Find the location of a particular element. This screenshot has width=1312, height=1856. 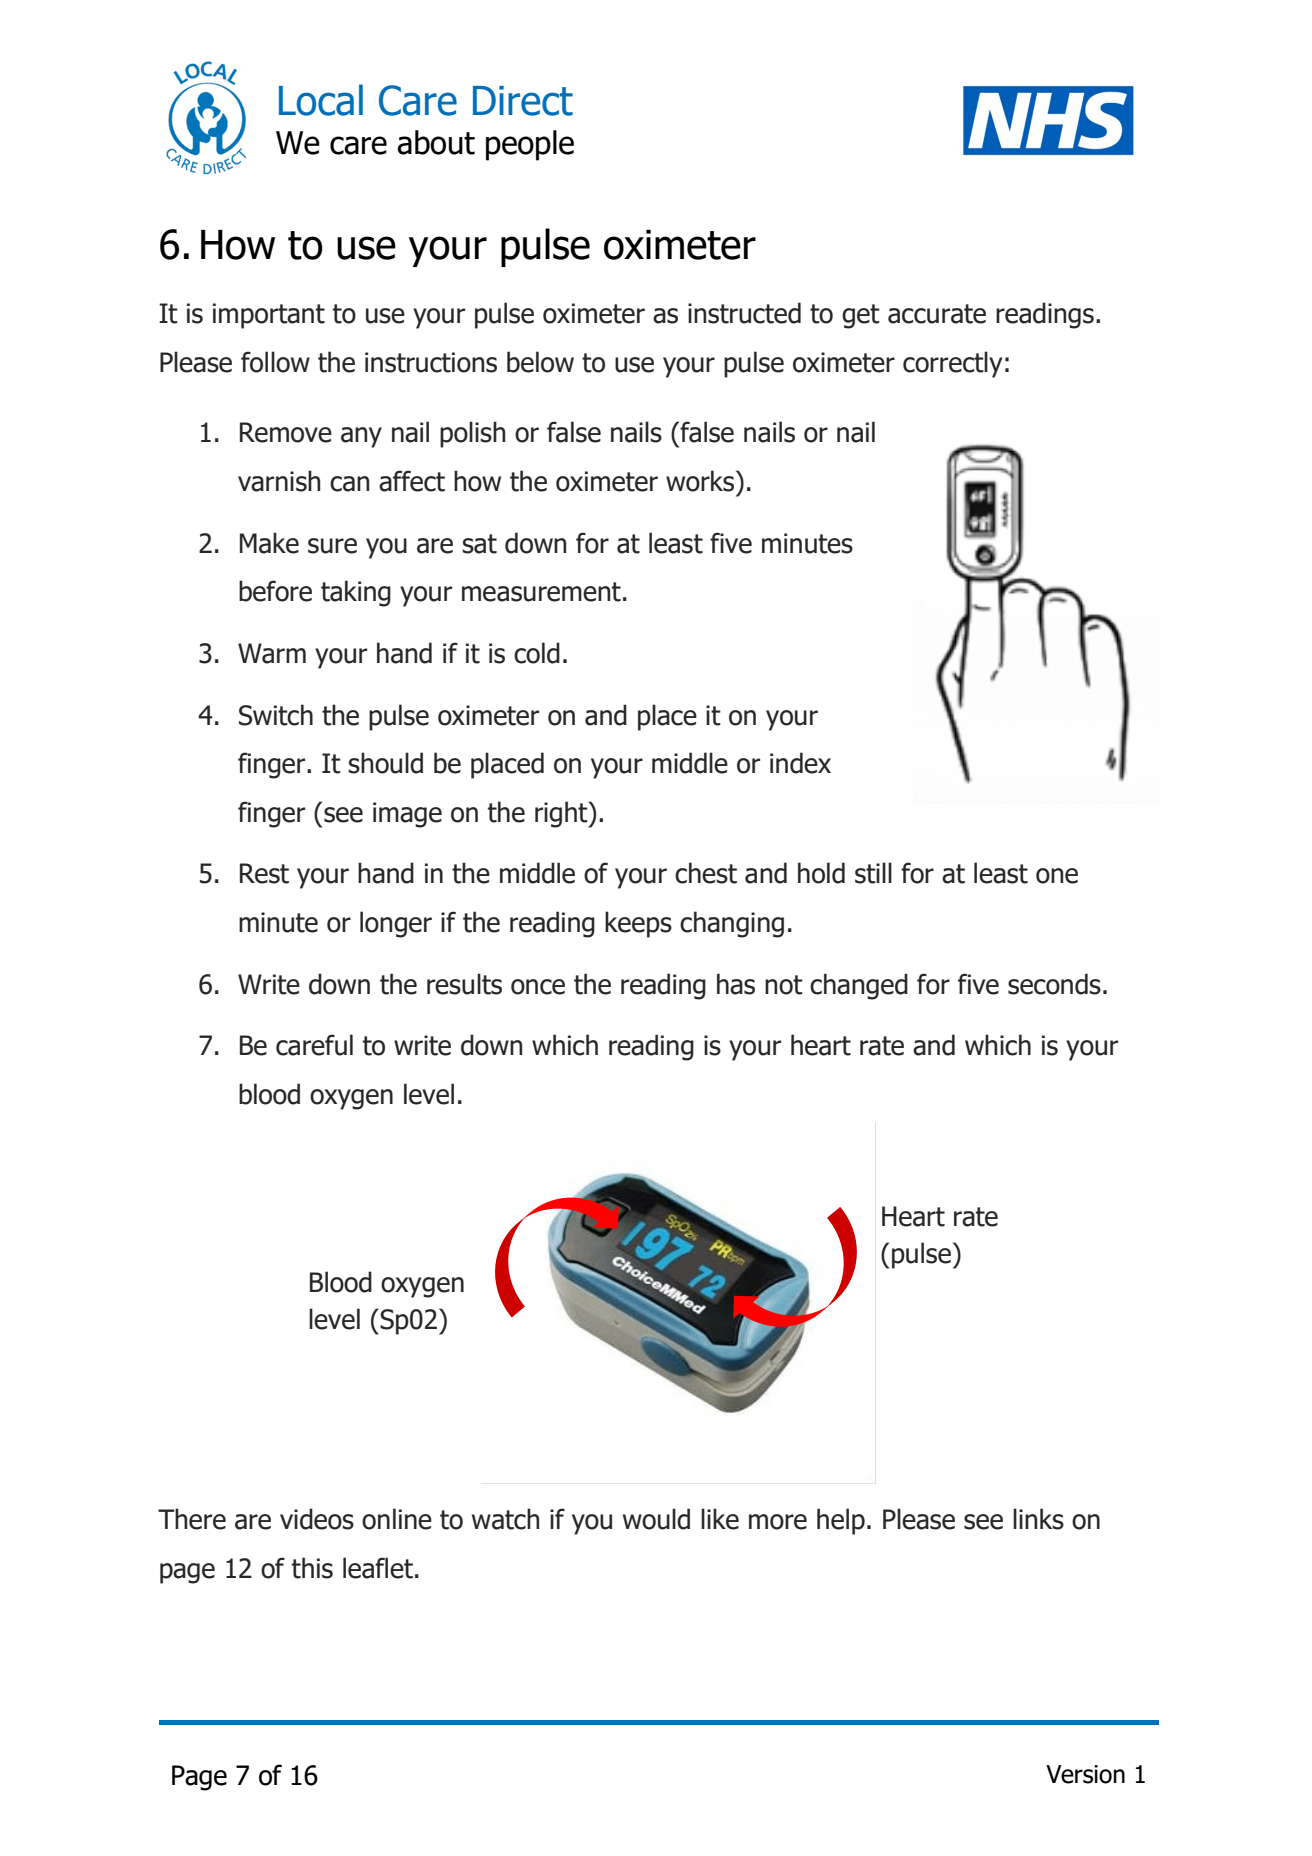

like is located at coordinates (720, 1519).
